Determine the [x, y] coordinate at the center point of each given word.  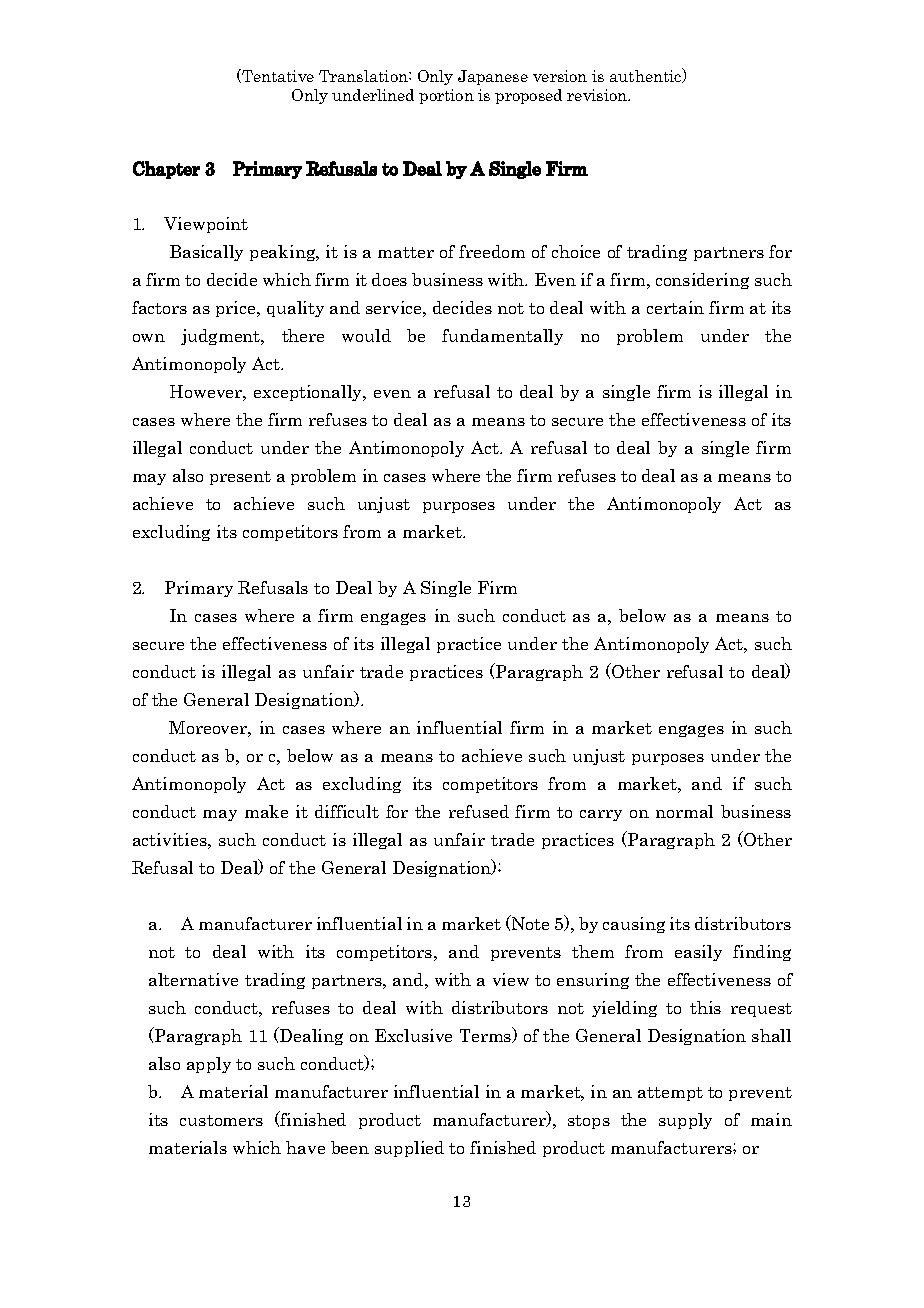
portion [446, 96]
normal [684, 811]
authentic [647, 75]
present [240, 478]
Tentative [277, 76]
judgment [222, 337]
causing [634, 925]
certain [675, 307]
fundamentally [502, 337]
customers [221, 1120]
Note [529, 922]
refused [479, 811]
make [266, 811]
